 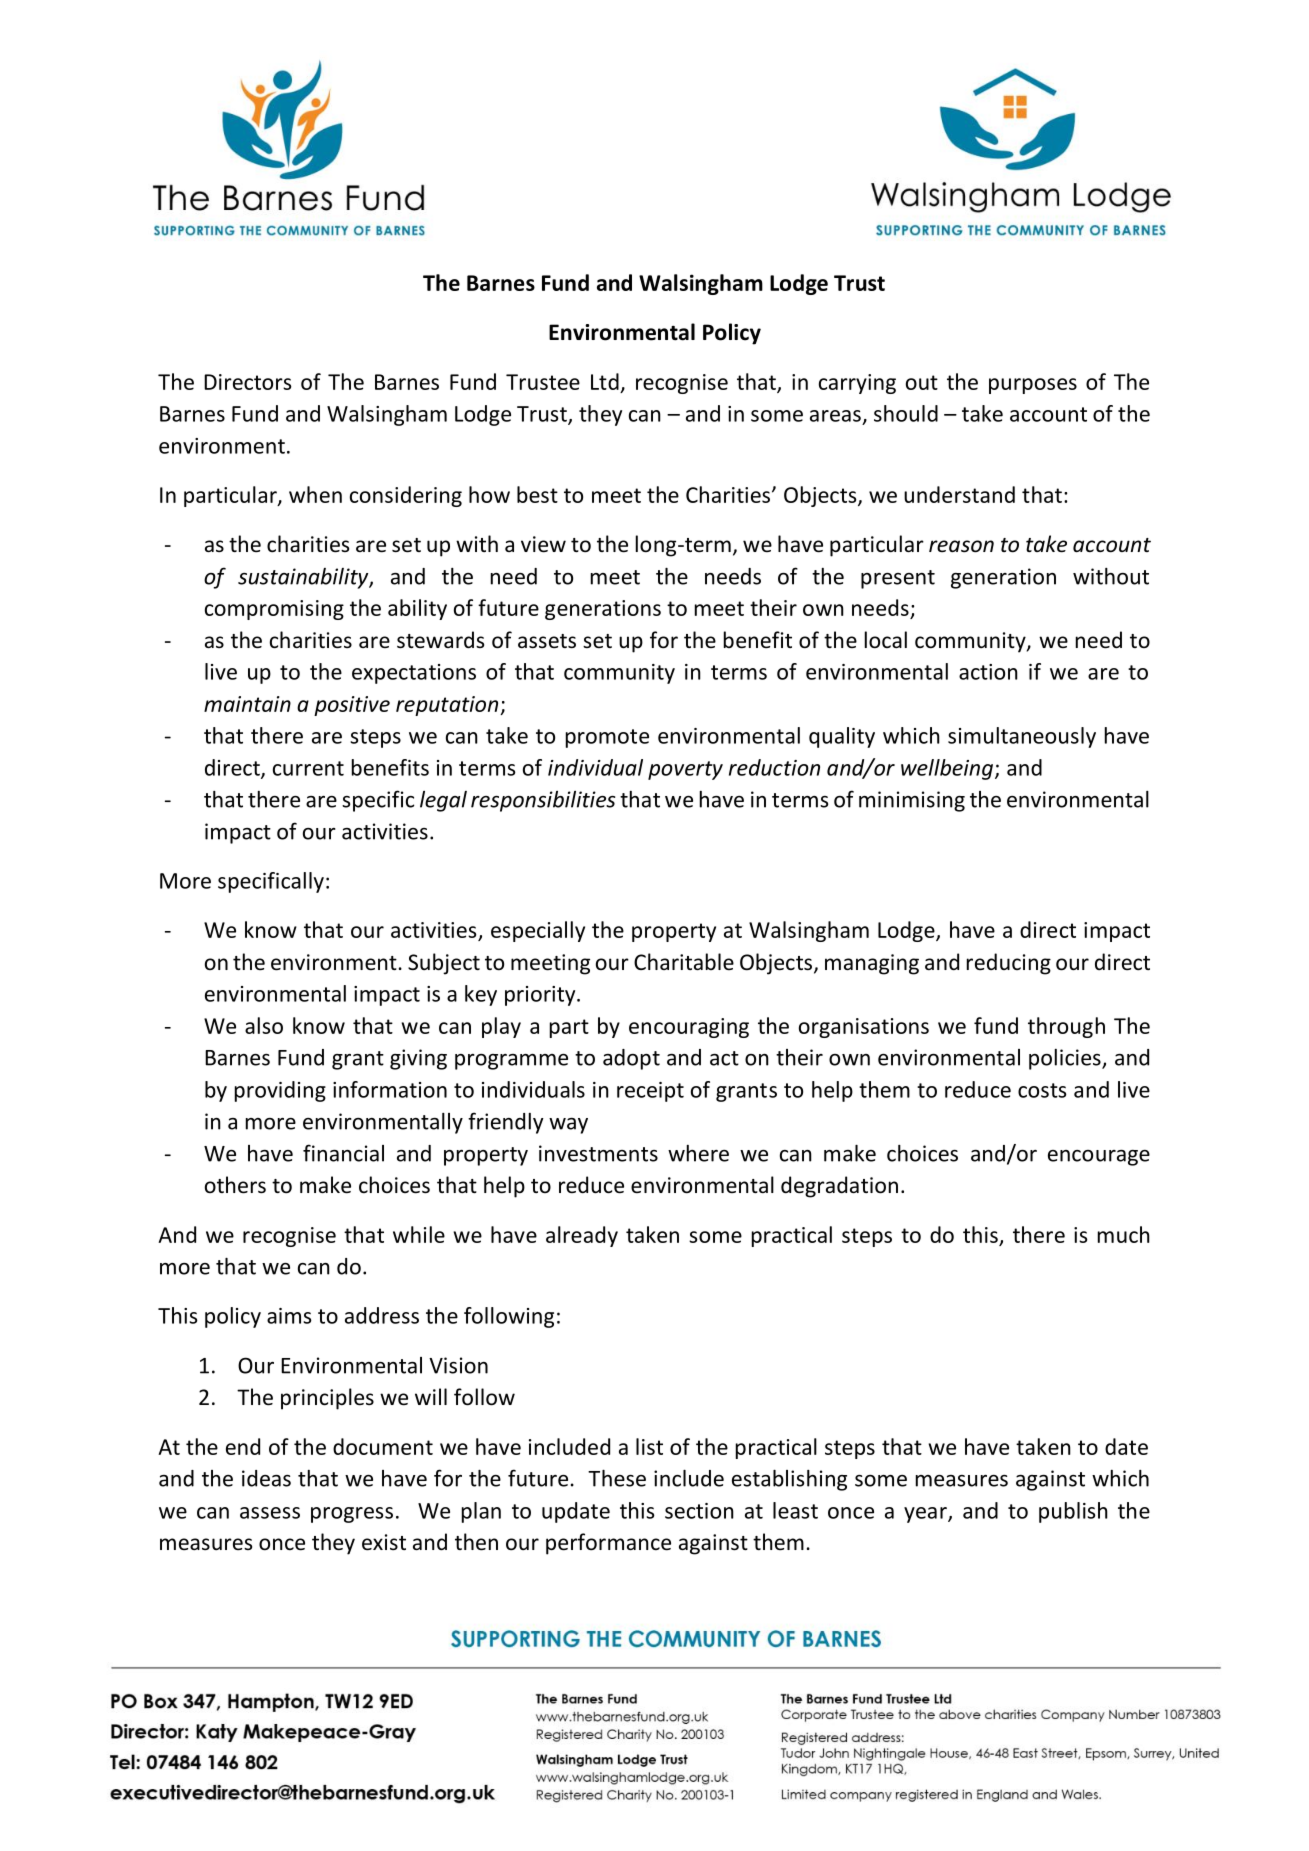 I want to click on Ltd, so click(x=605, y=381).
